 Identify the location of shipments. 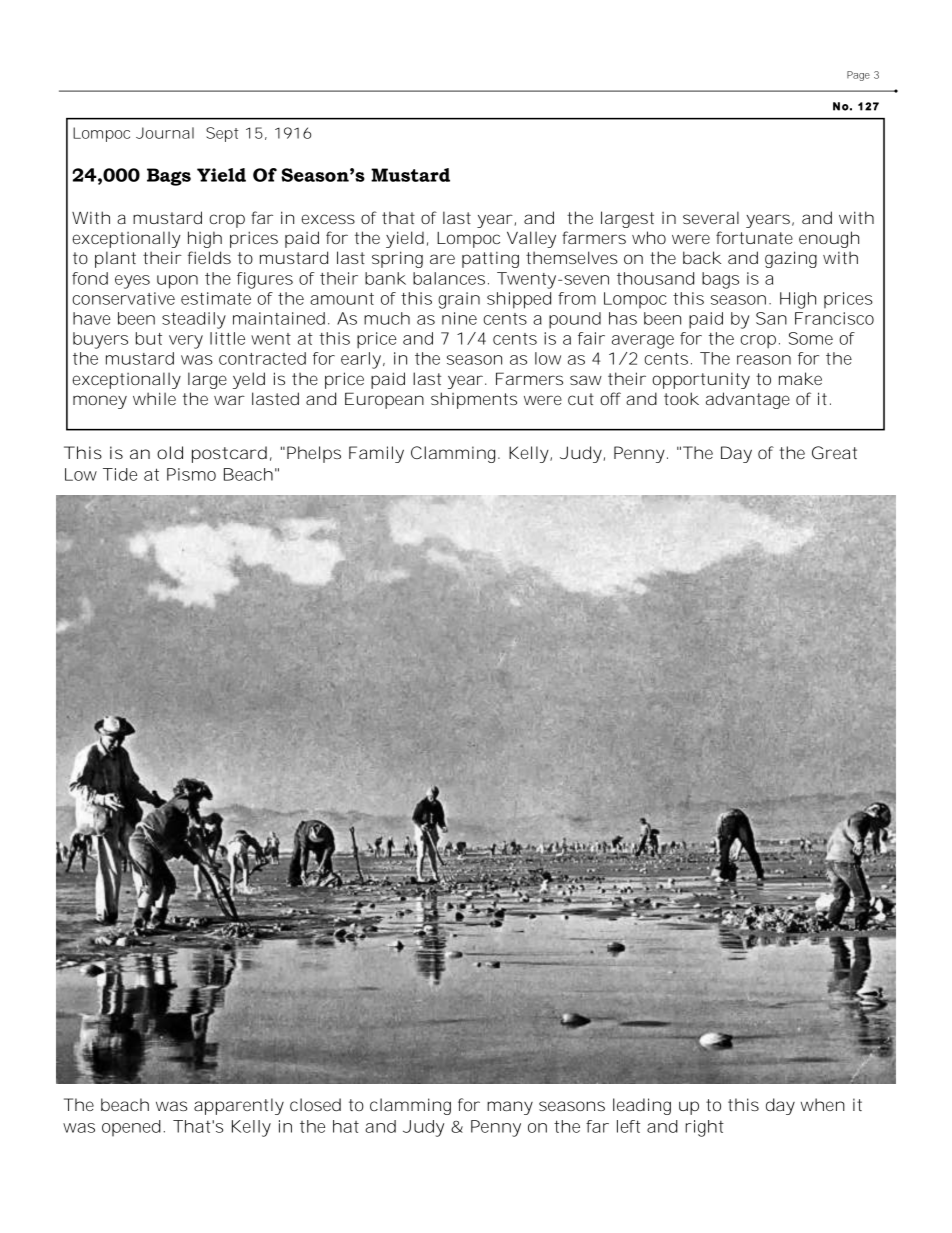
(474, 400).
